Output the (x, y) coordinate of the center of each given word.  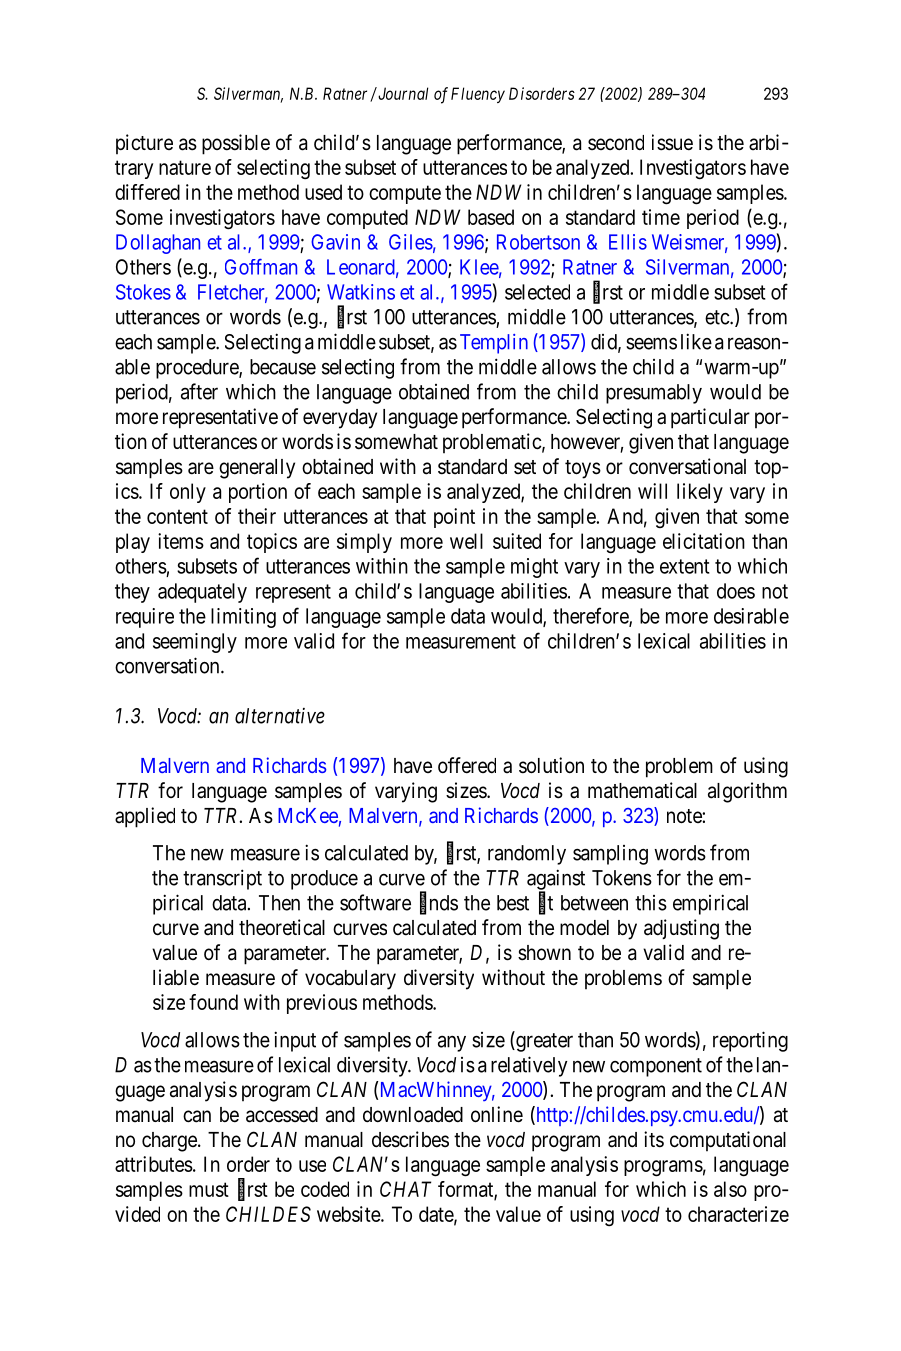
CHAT (405, 1189)
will (652, 491)
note (685, 816)
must (209, 1189)
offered (467, 765)
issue (672, 142)
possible (236, 144)
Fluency (478, 95)
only (188, 493)
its (654, 1139)
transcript (222, 879)
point (454, 518)
